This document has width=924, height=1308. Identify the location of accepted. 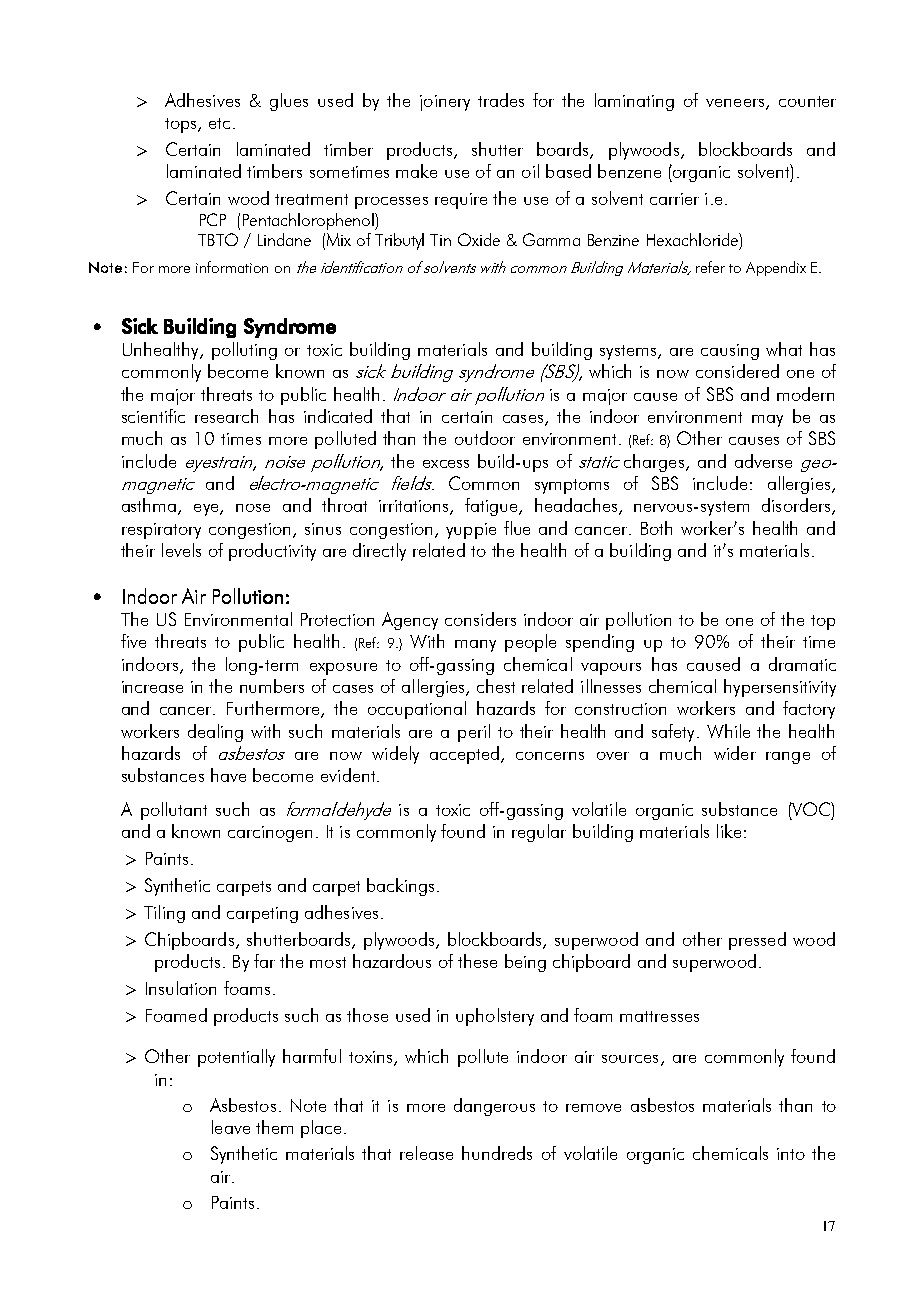
(466, 755).
